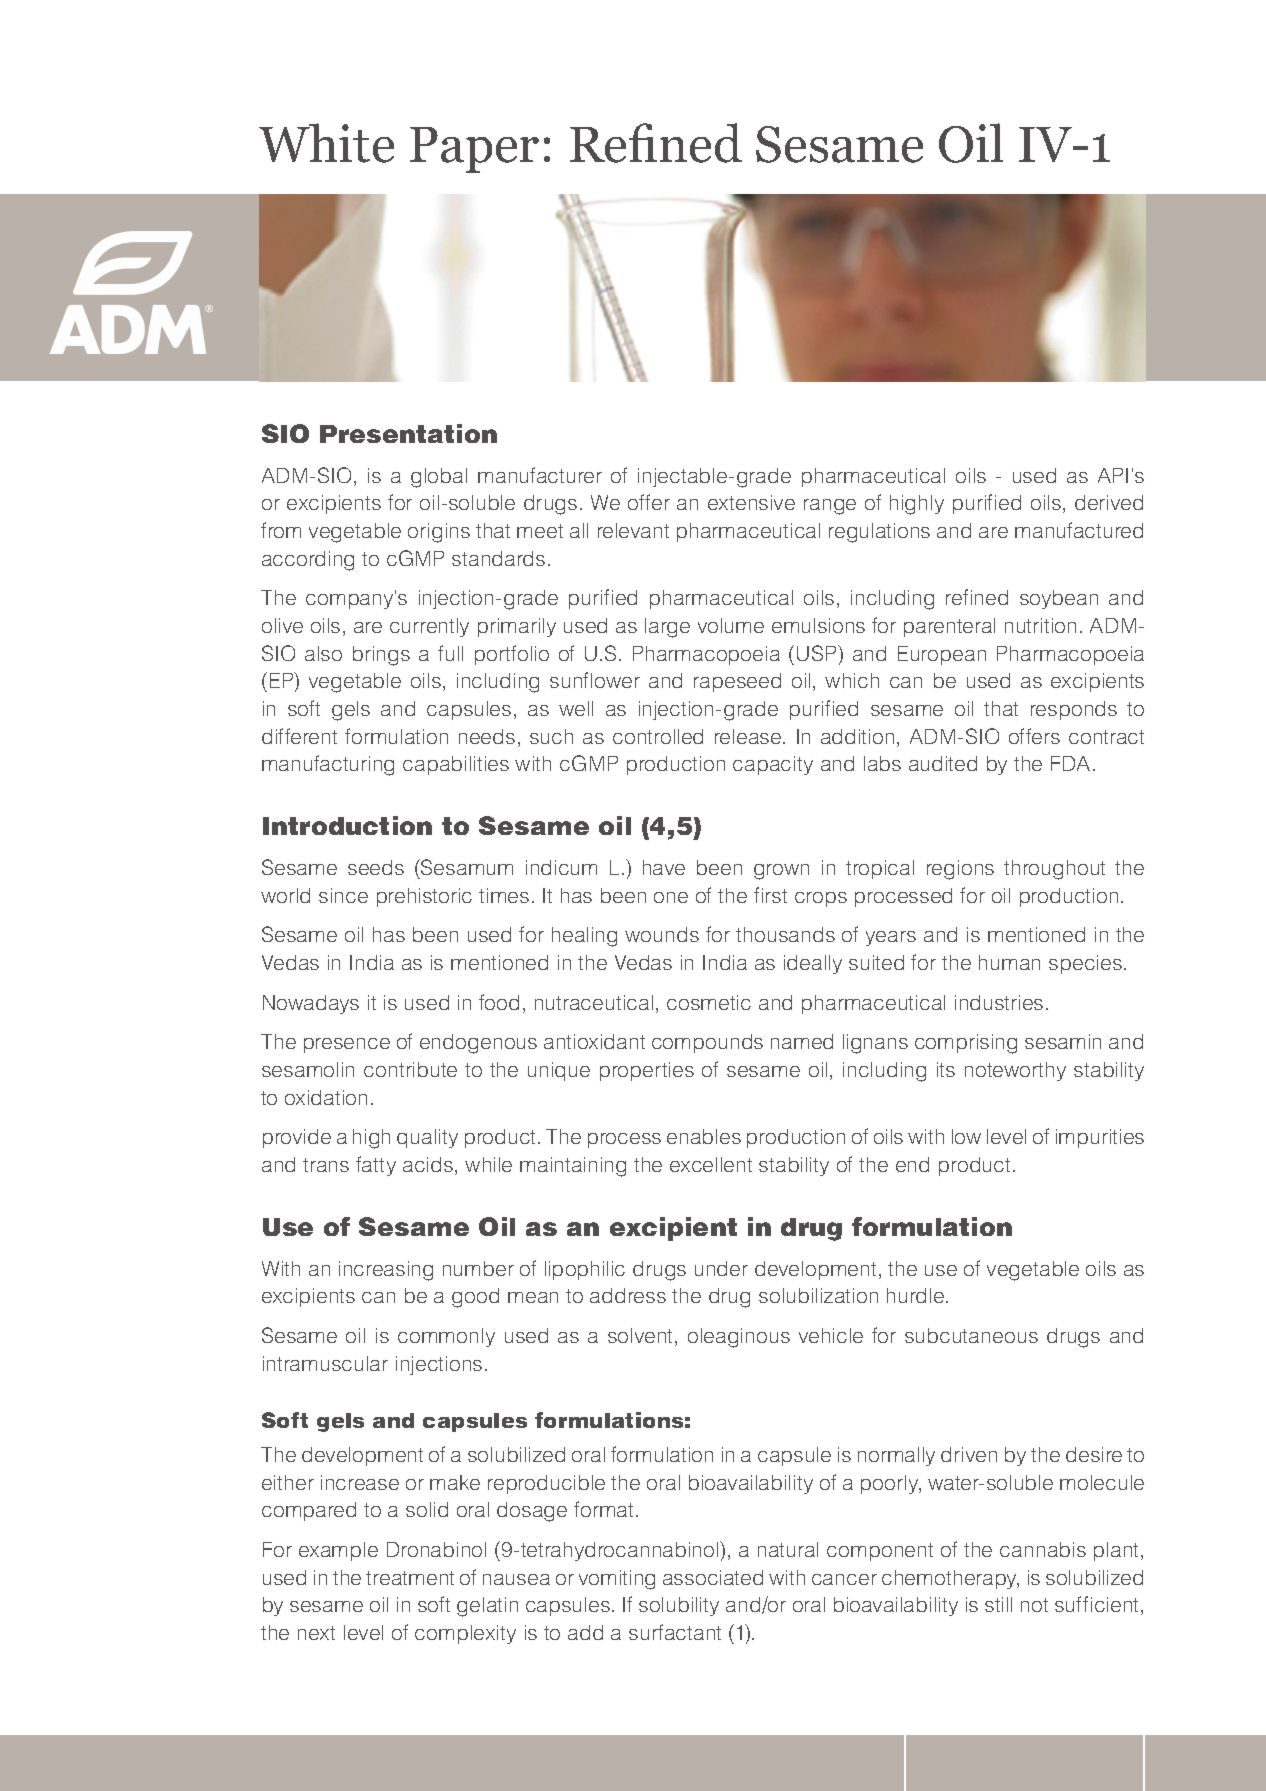 This screenshot has height=1791, width=1266. Describe the element at coordinates (326, 143) in the screenshot. I see `White` at that location.
